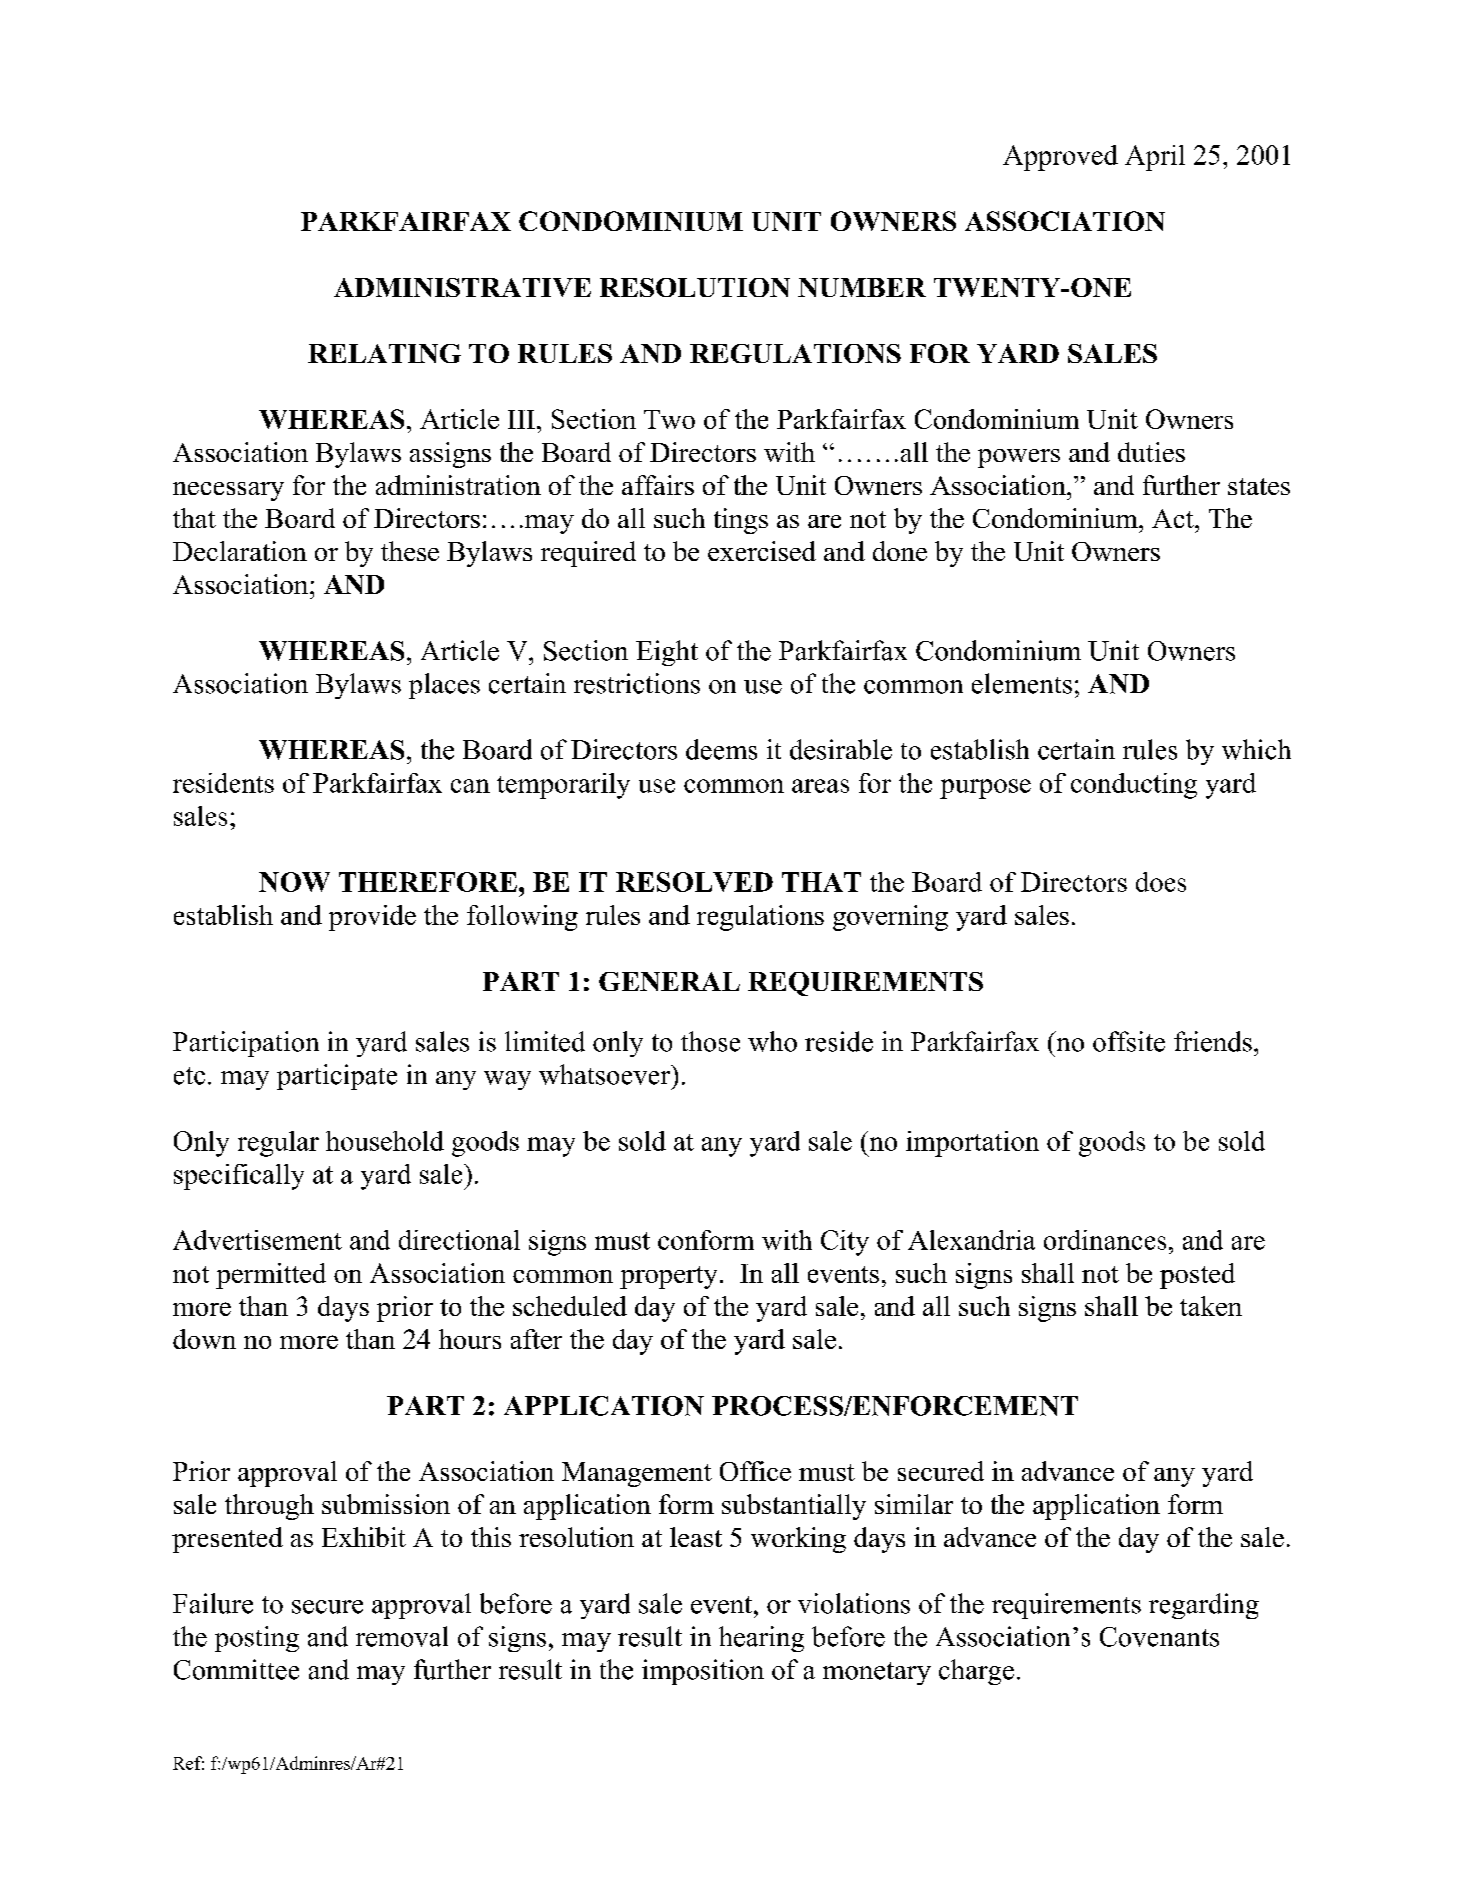  What do you see at coordinates (278, 1144) in the image?
I see `regular` at bounding box center [278, 1144].
